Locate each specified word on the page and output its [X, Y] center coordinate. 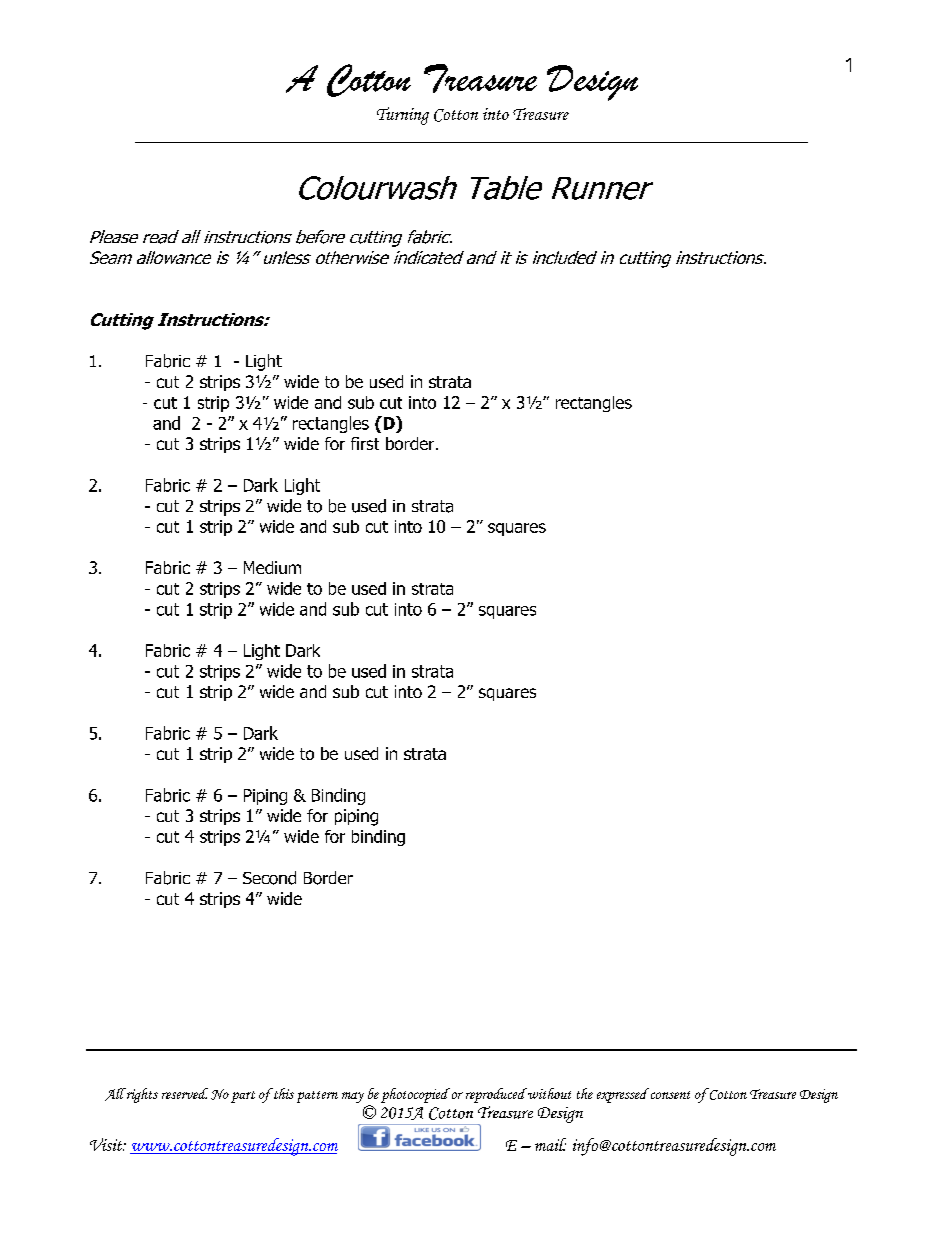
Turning [403, 116]
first [365, 443]
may [353, 1097]
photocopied [415, 1095]
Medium [272, 567]
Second [269, 878]
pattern [317, 1097]
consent [669, 1093]
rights [142, 1095]
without [548, 1093]
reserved [185, 1093]
